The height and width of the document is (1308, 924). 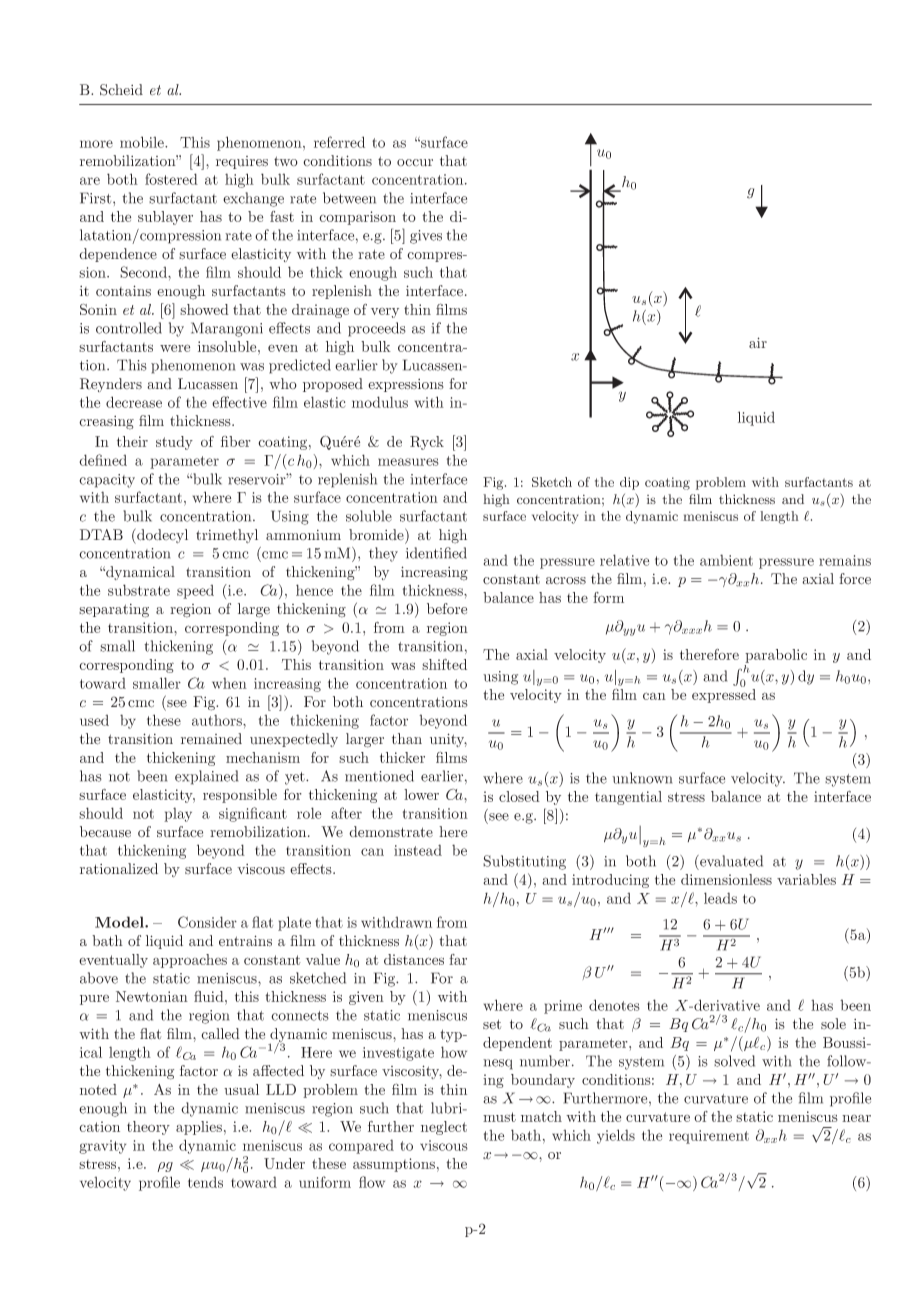 I want to click on applies, so click(x=199, y=1128).
